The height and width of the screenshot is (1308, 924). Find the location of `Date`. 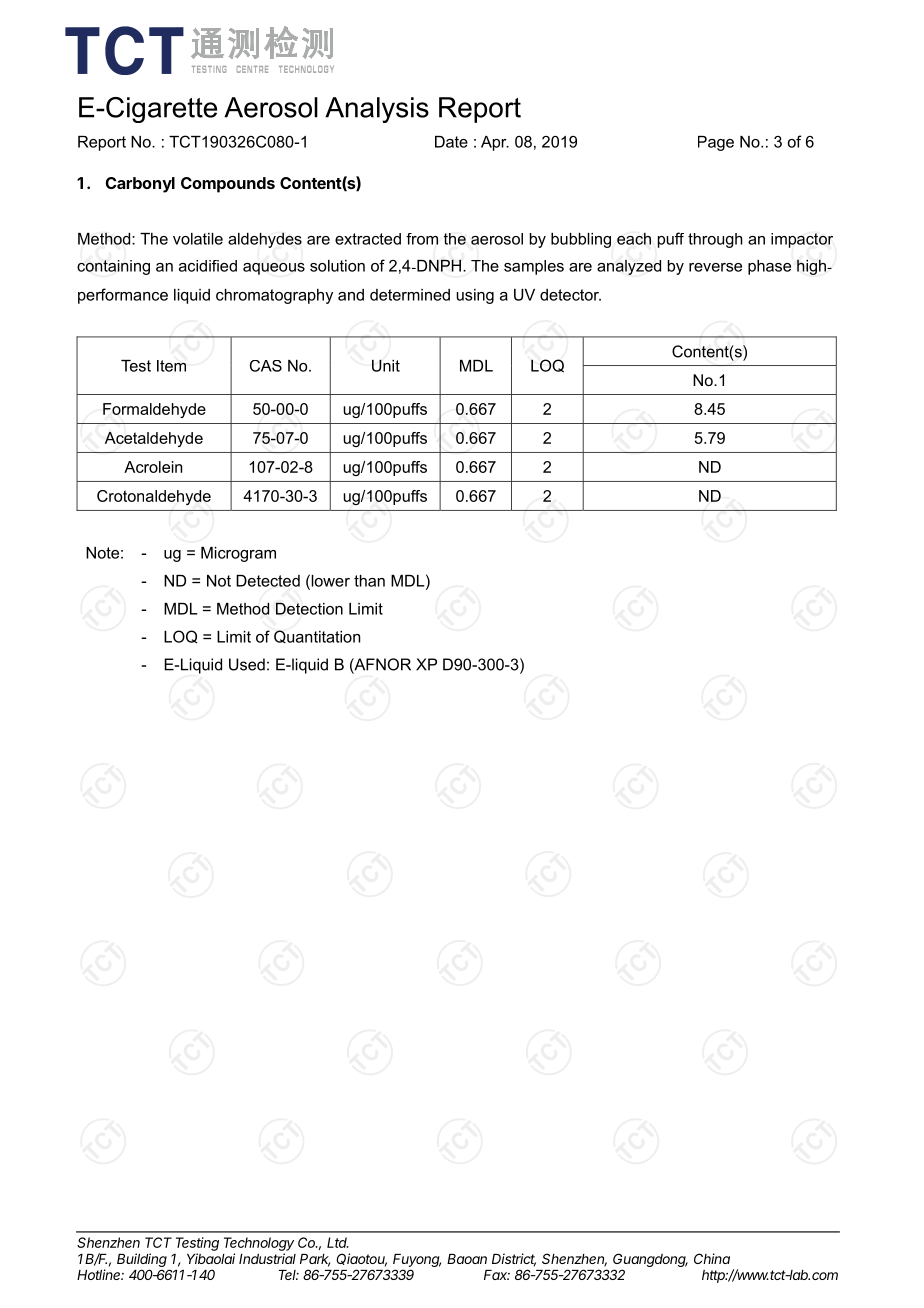

Date is located at coordinates (451, 142).
